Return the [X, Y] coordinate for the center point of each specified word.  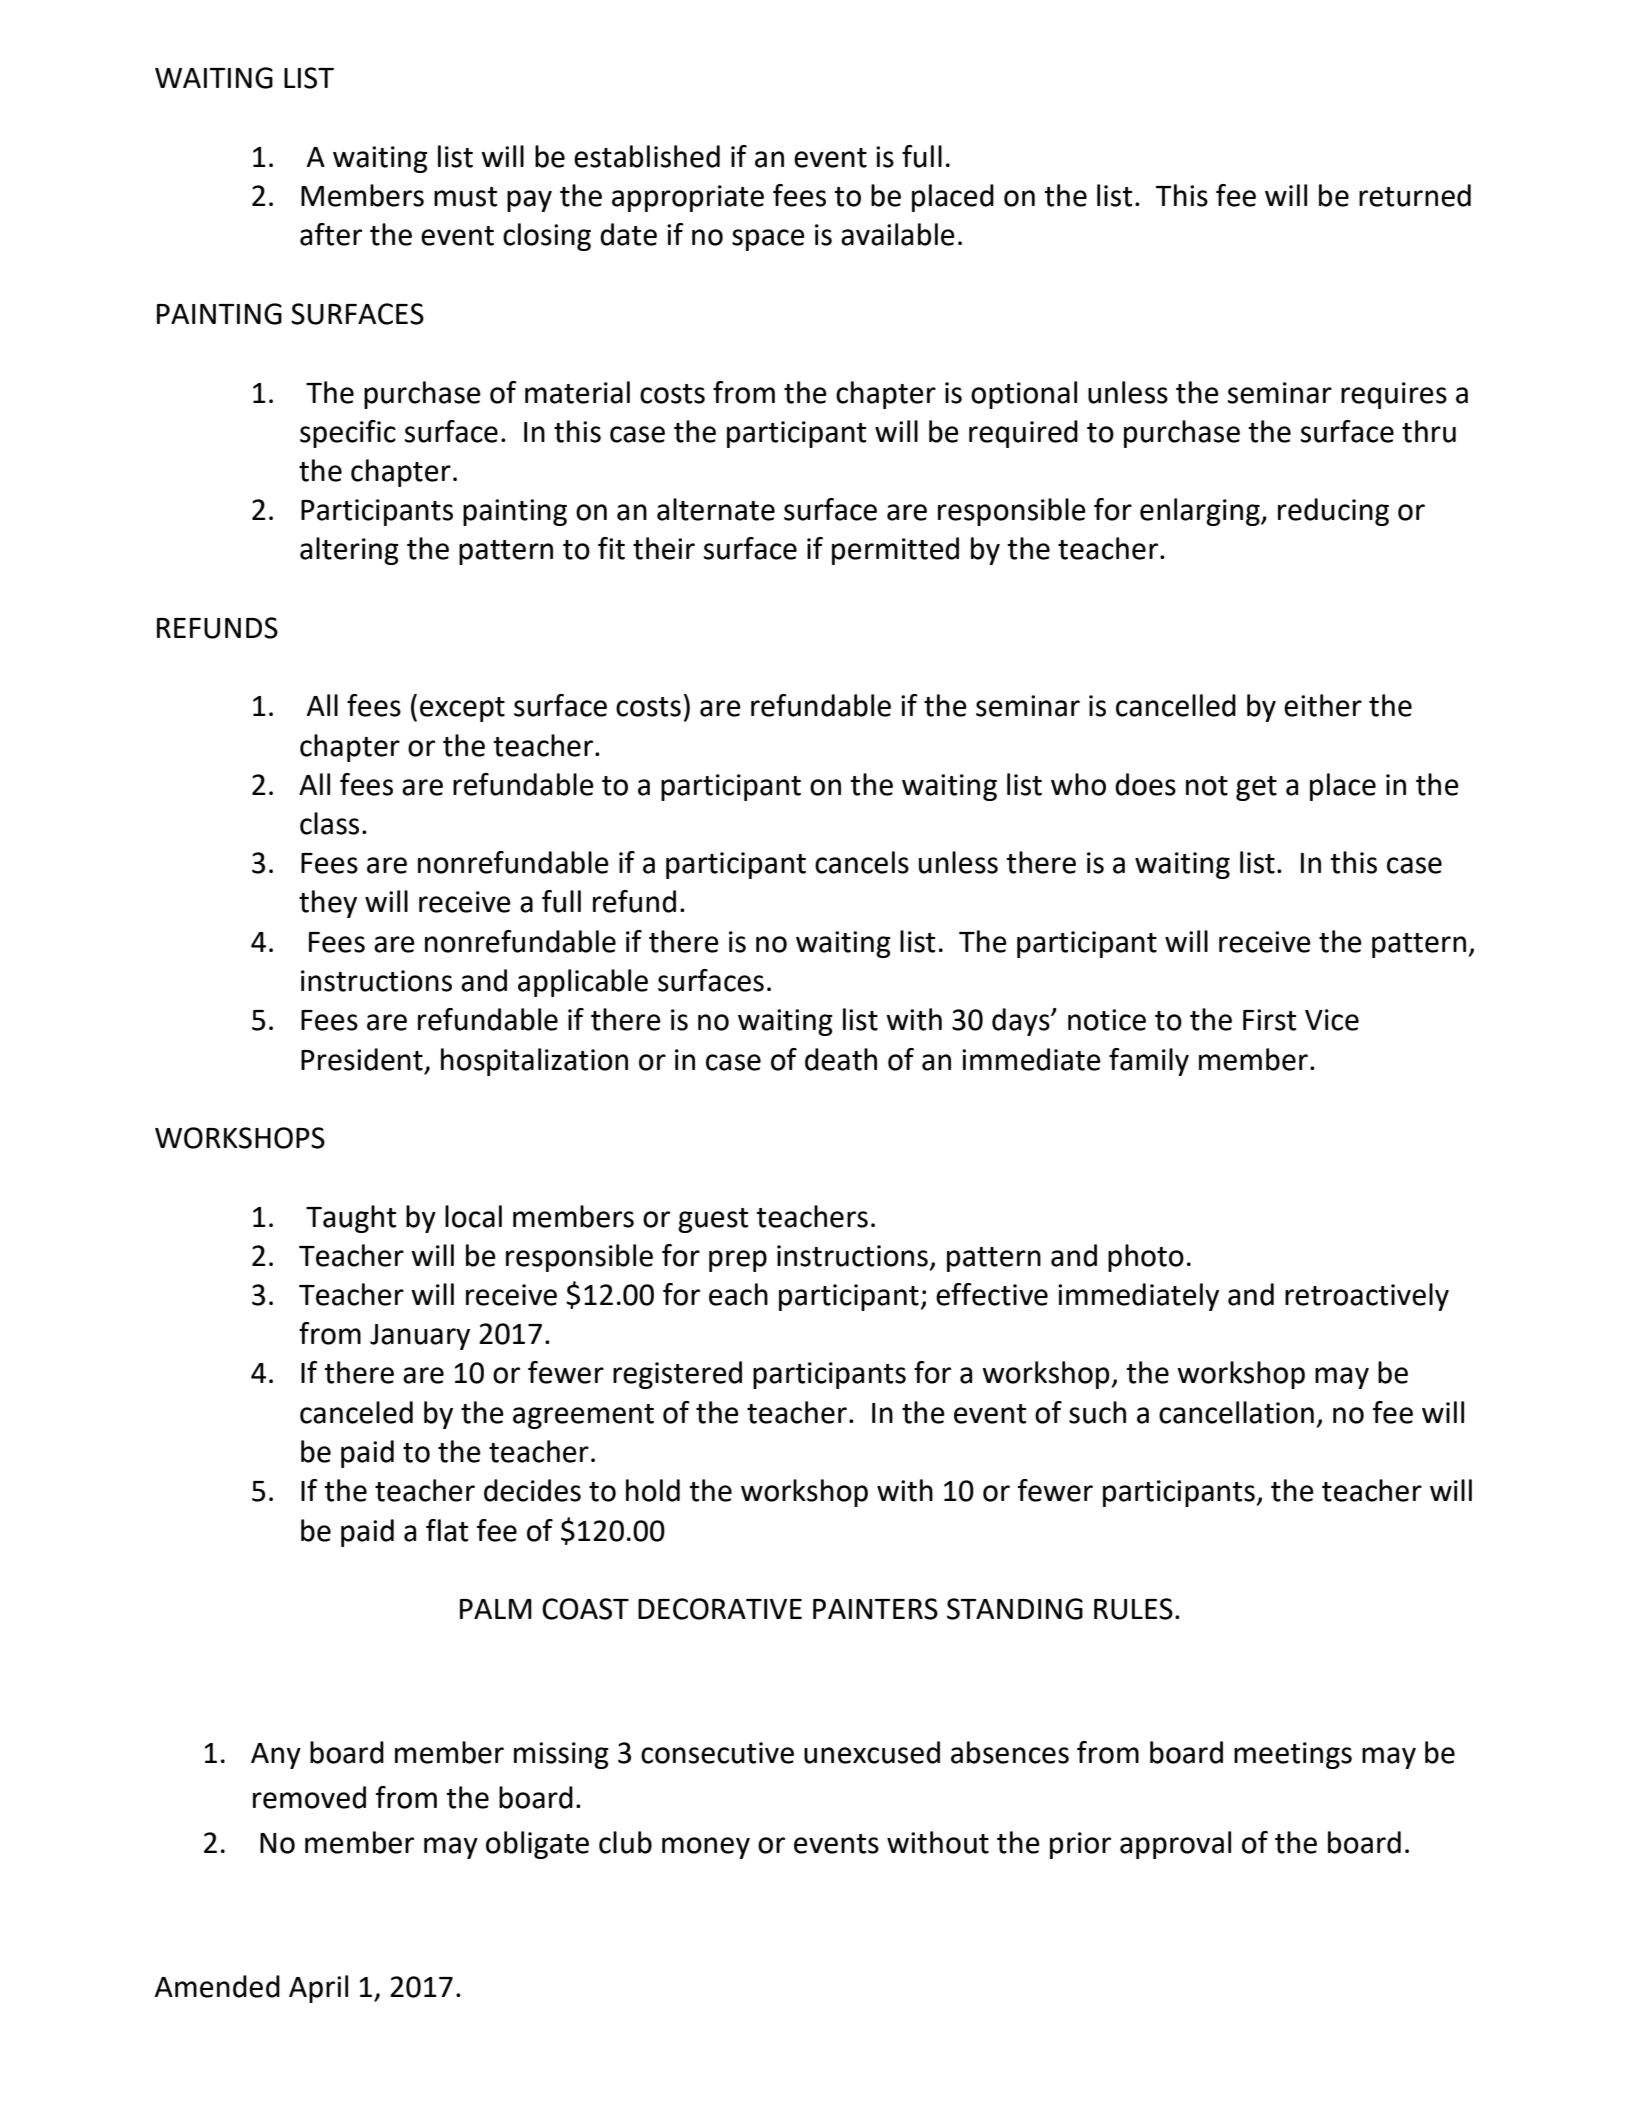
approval [1175, 1845]
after [331, 234]
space [768, 240]
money [706, 1848]
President [362, 1059]
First [1269, 1020]
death [841, 1059]
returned [1415, 195]
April [318, 1989]
